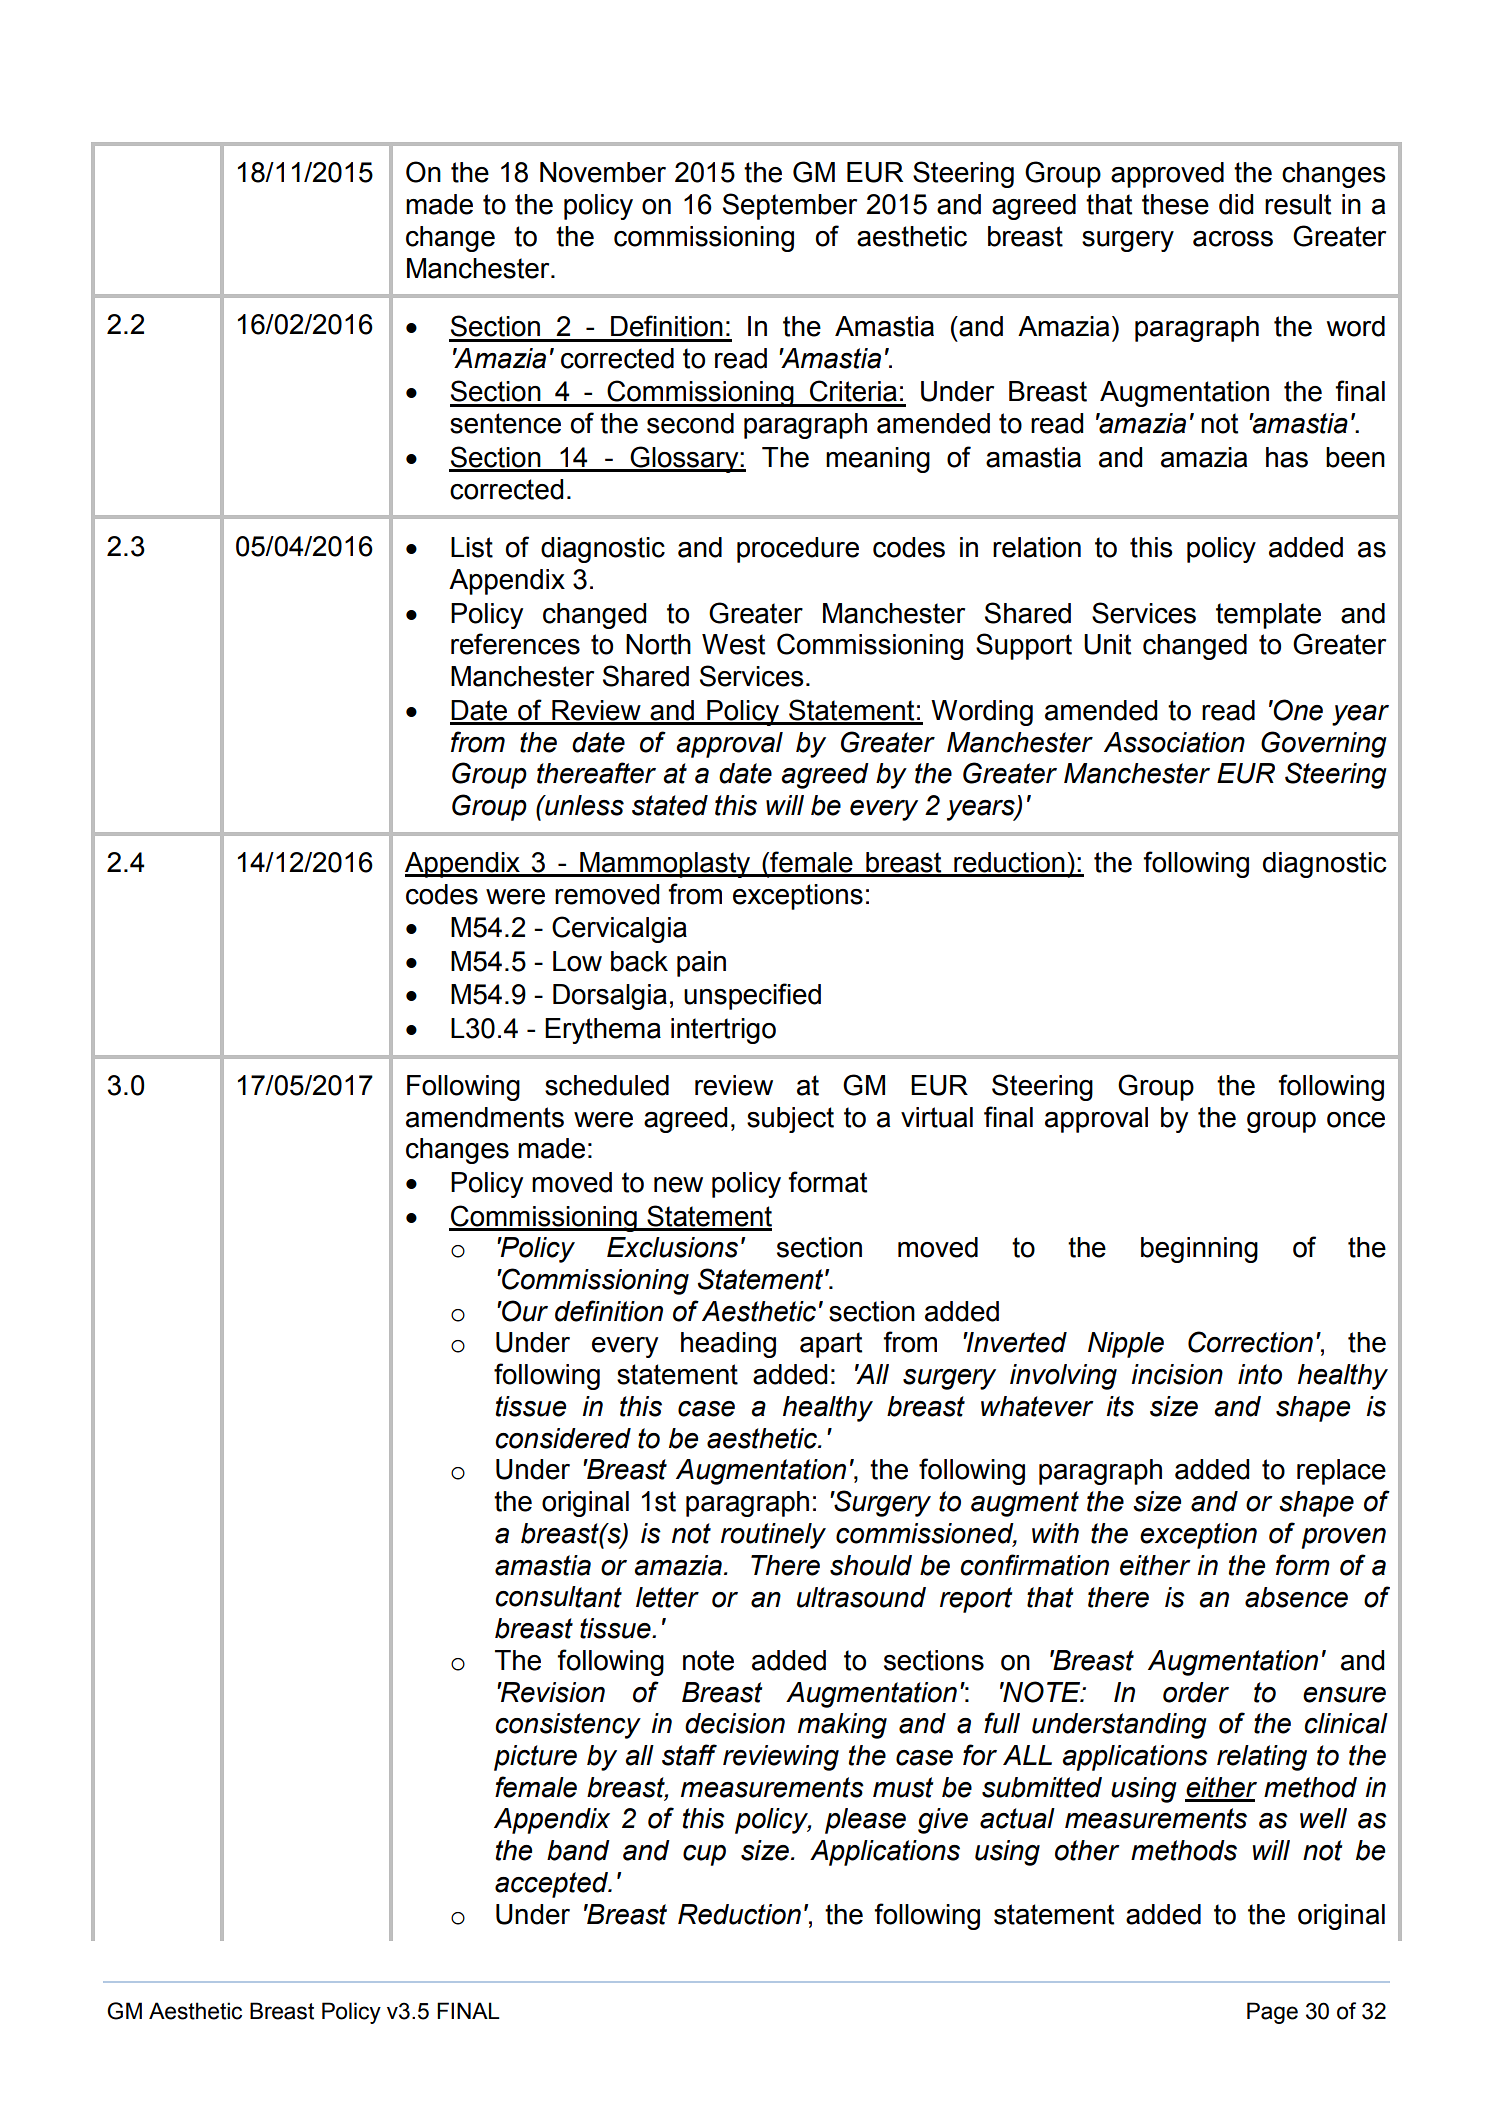  I want to click on apart, so click(831, 1345).
